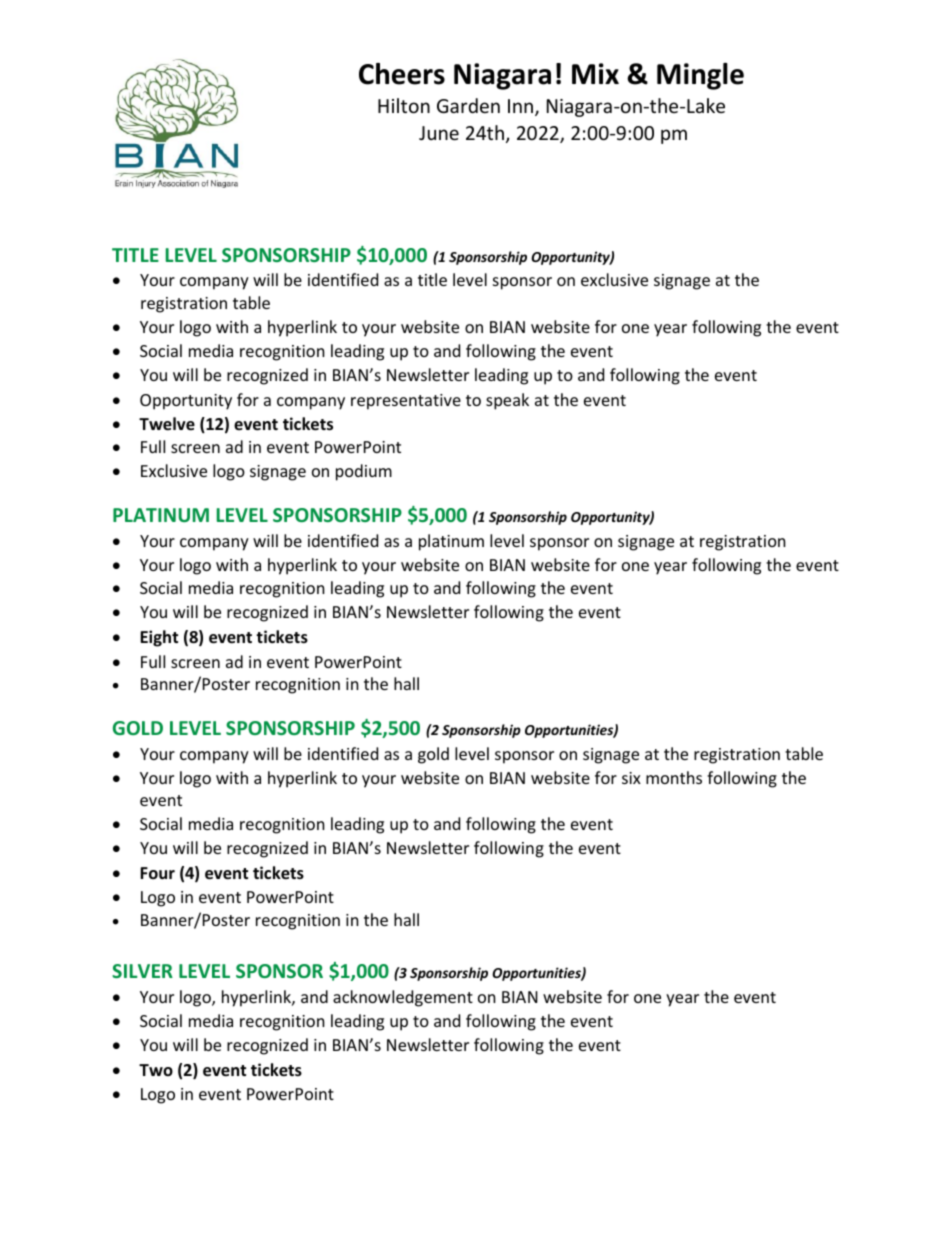 The height and width of the image is (1233, 952). Describe the element at coordinates (595, 73) in the image. I see `Mix` at that location.
